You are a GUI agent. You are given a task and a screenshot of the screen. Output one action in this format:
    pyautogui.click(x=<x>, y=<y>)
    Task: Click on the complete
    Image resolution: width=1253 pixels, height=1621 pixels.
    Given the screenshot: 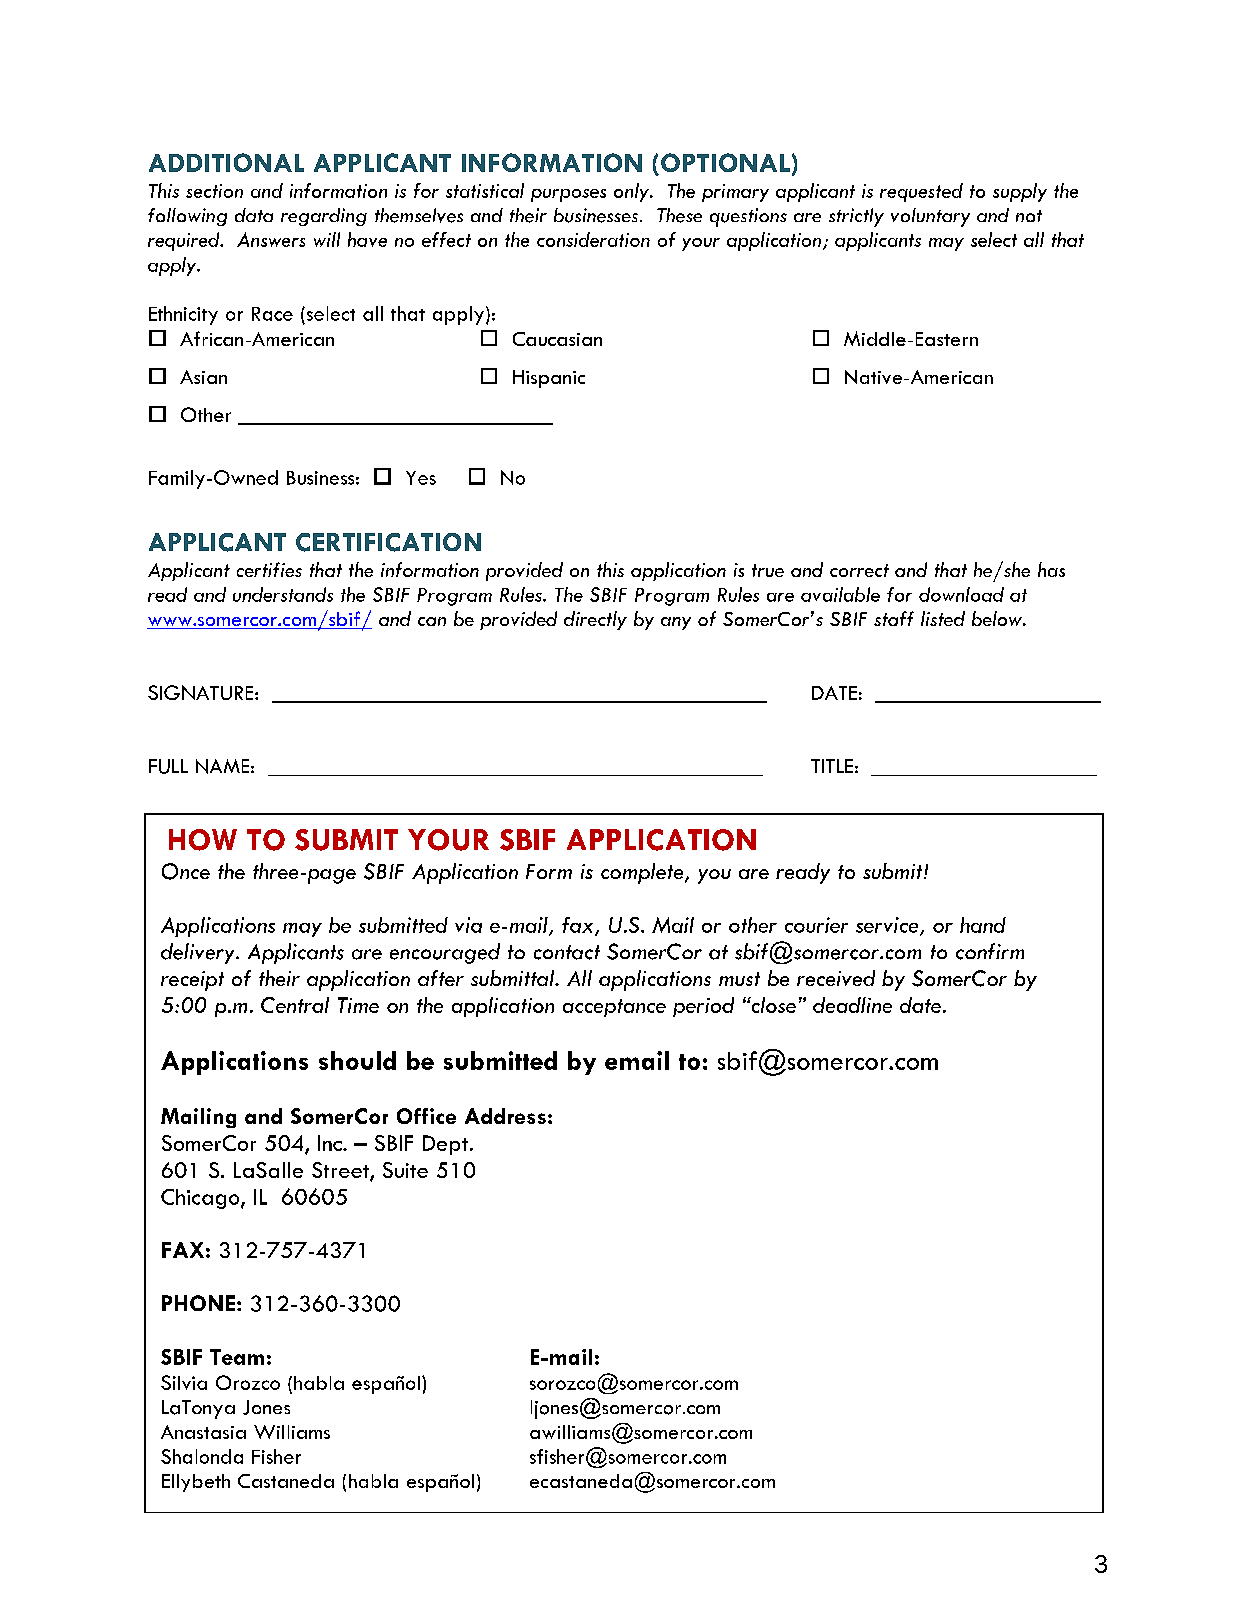 What is the action you would take?
    pyautogui.click(x=643, y=873)
